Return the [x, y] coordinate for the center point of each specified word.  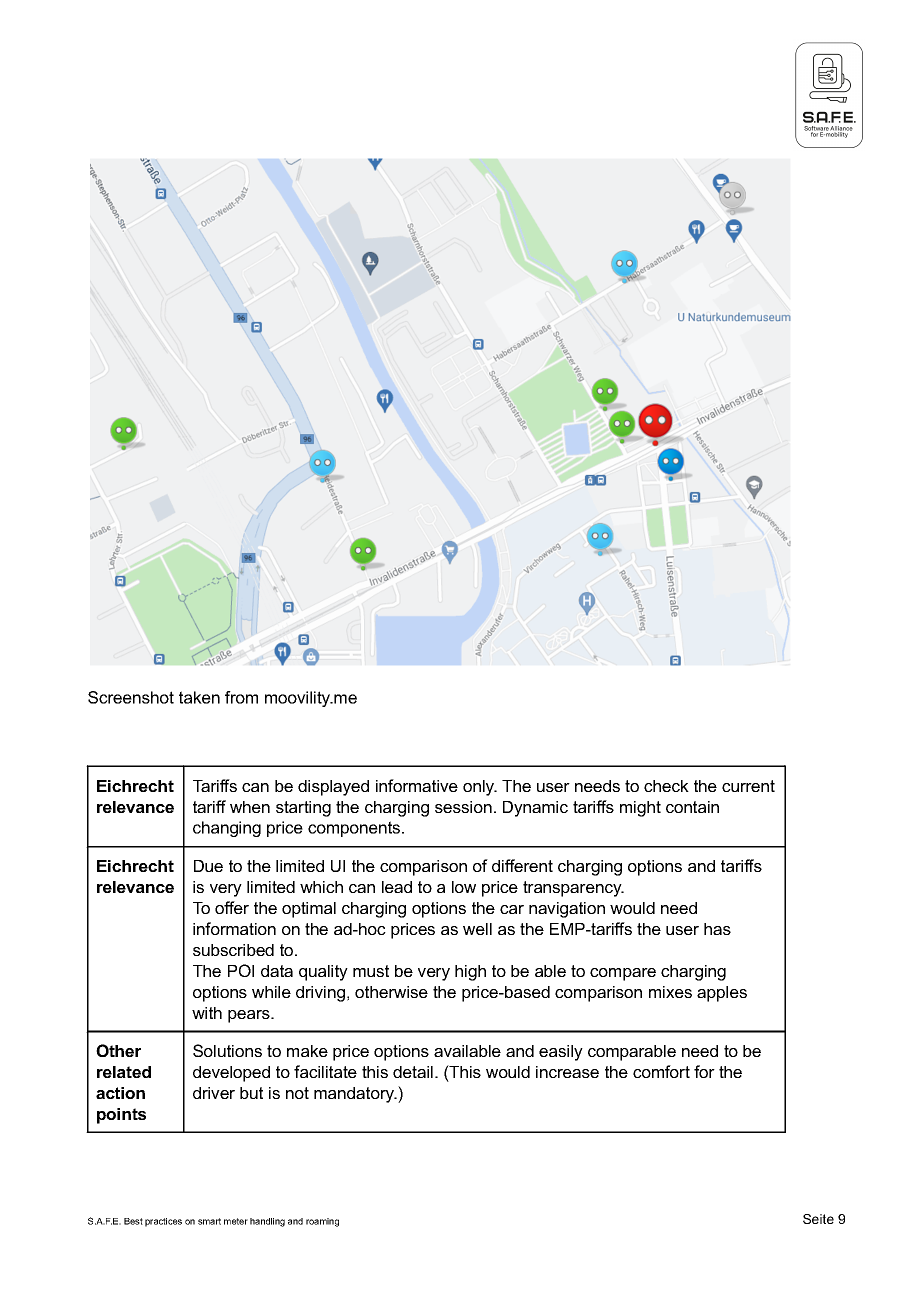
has [717, 929]
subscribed [233, 950]
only [480, 788]
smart [209, 1221]
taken [199, 697]
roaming [322, 1222]
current [748, 786]
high [470, 973]
